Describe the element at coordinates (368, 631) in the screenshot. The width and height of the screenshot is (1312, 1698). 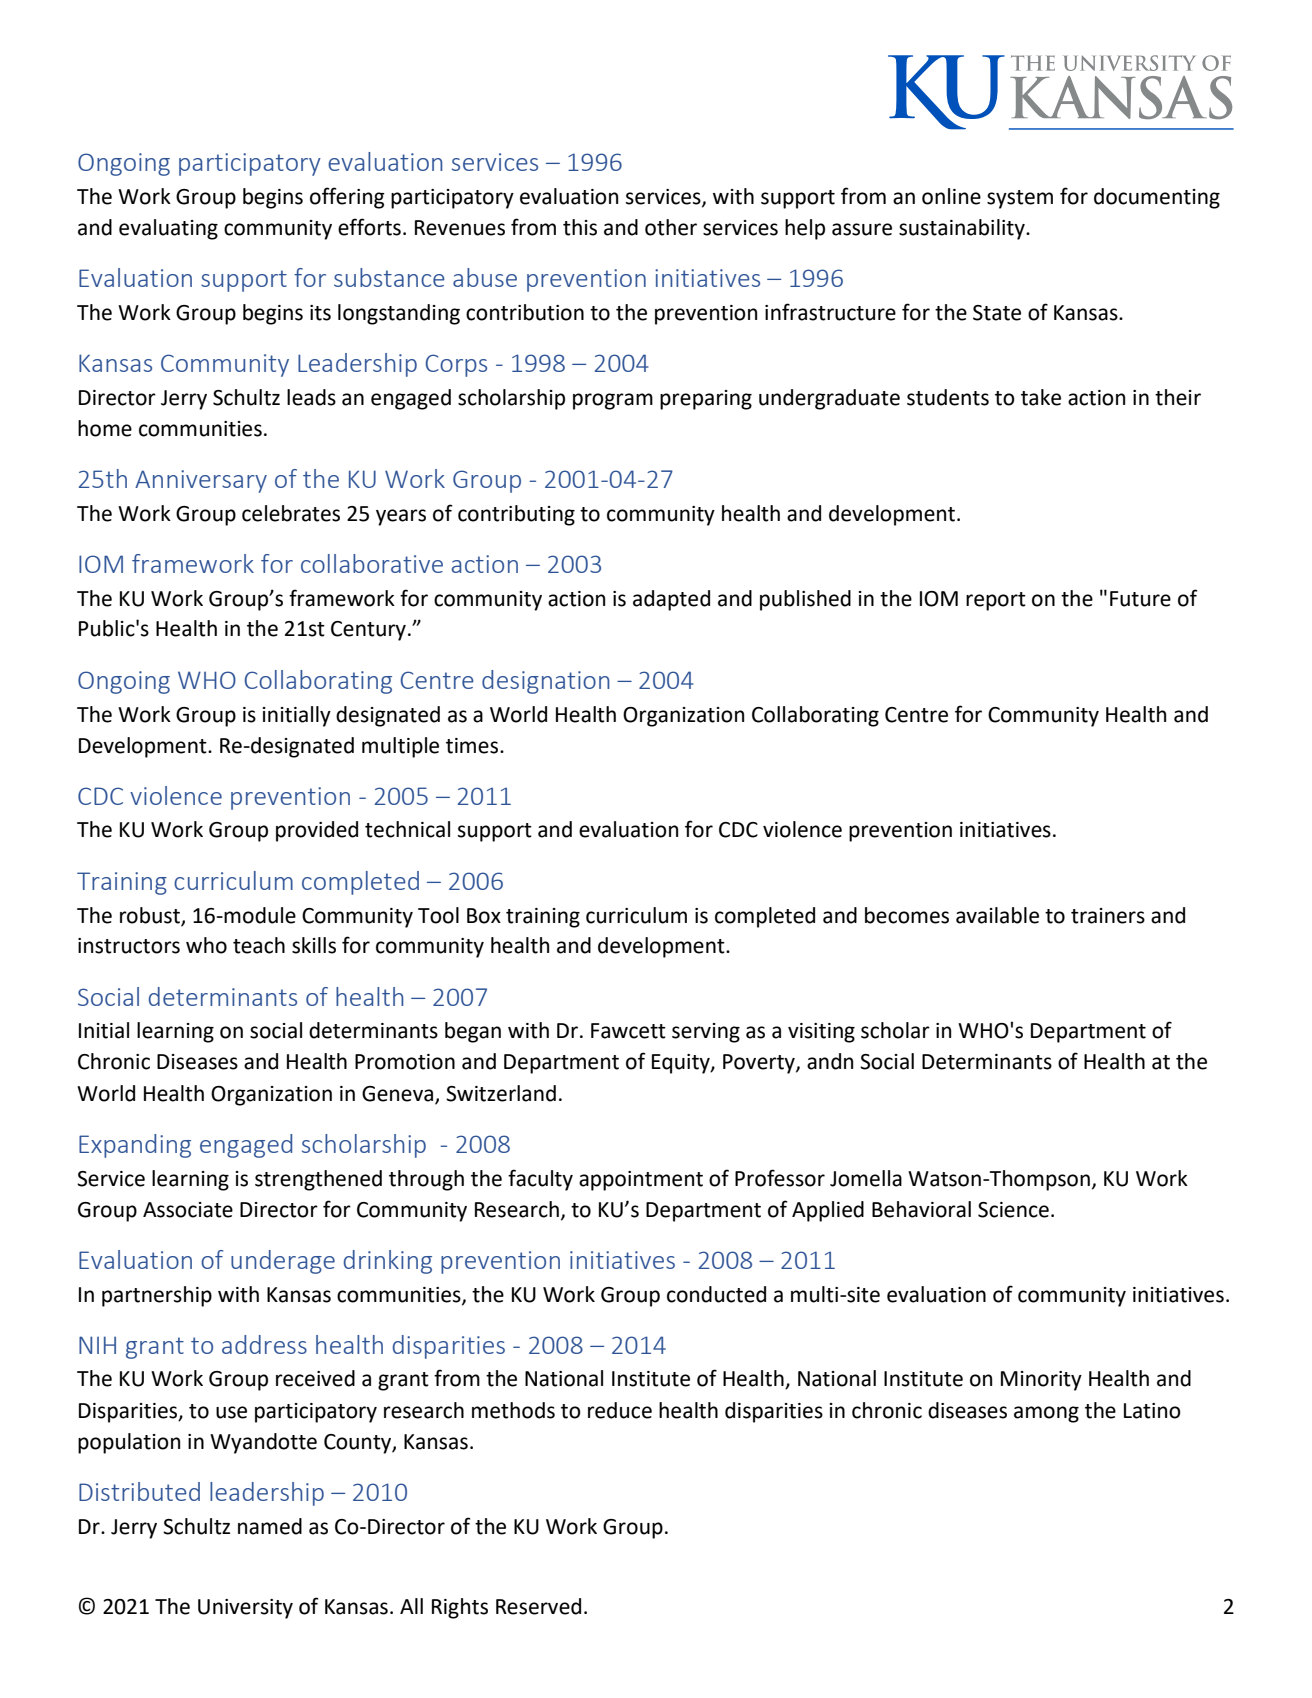
I see `Century` at that location.
